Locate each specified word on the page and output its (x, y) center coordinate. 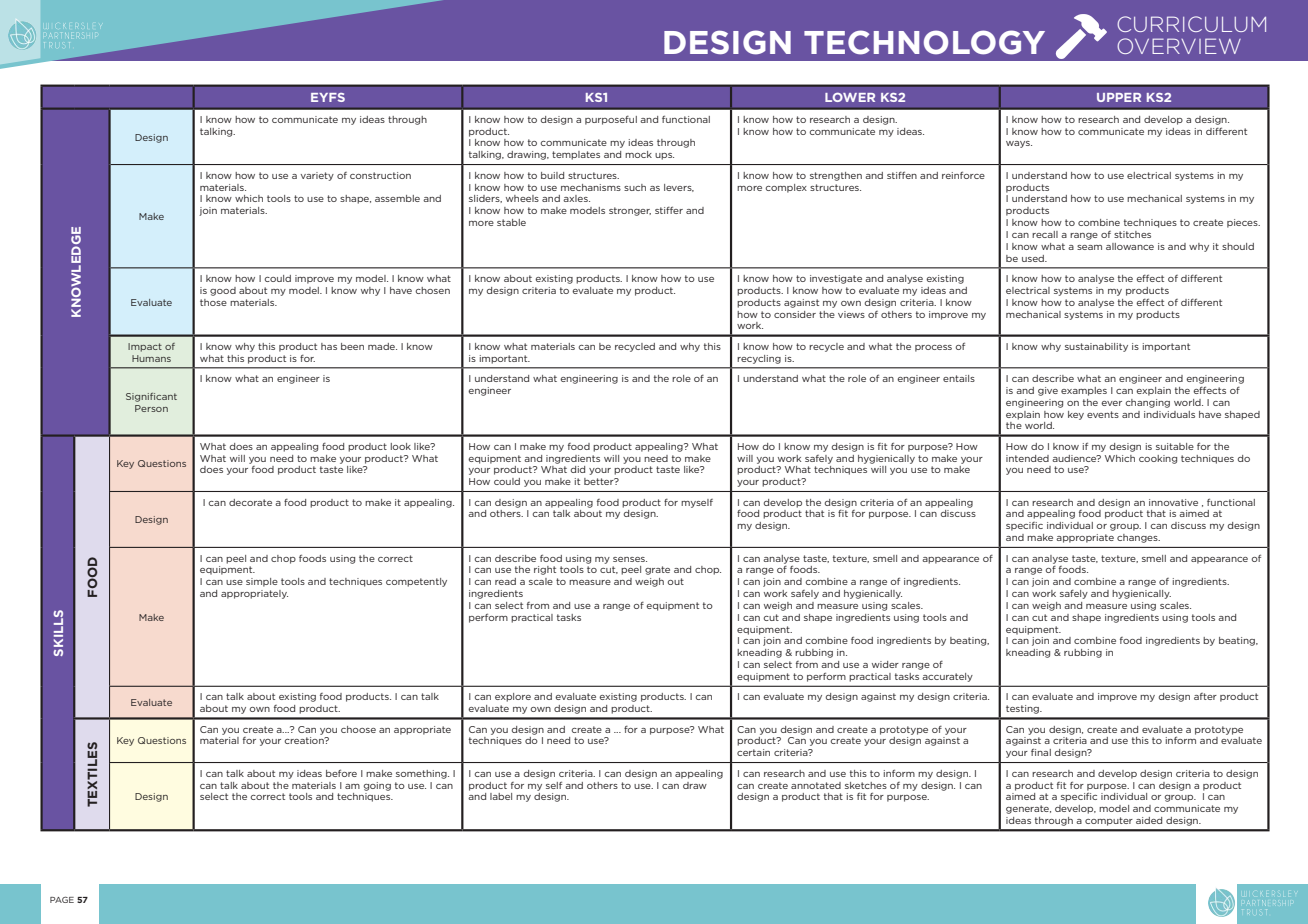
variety (317, 176)
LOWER (850, 97)
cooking (1158, 459)
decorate (250, 502)
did (577, 469)
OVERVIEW (1179, 46)
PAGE (62, 899)
